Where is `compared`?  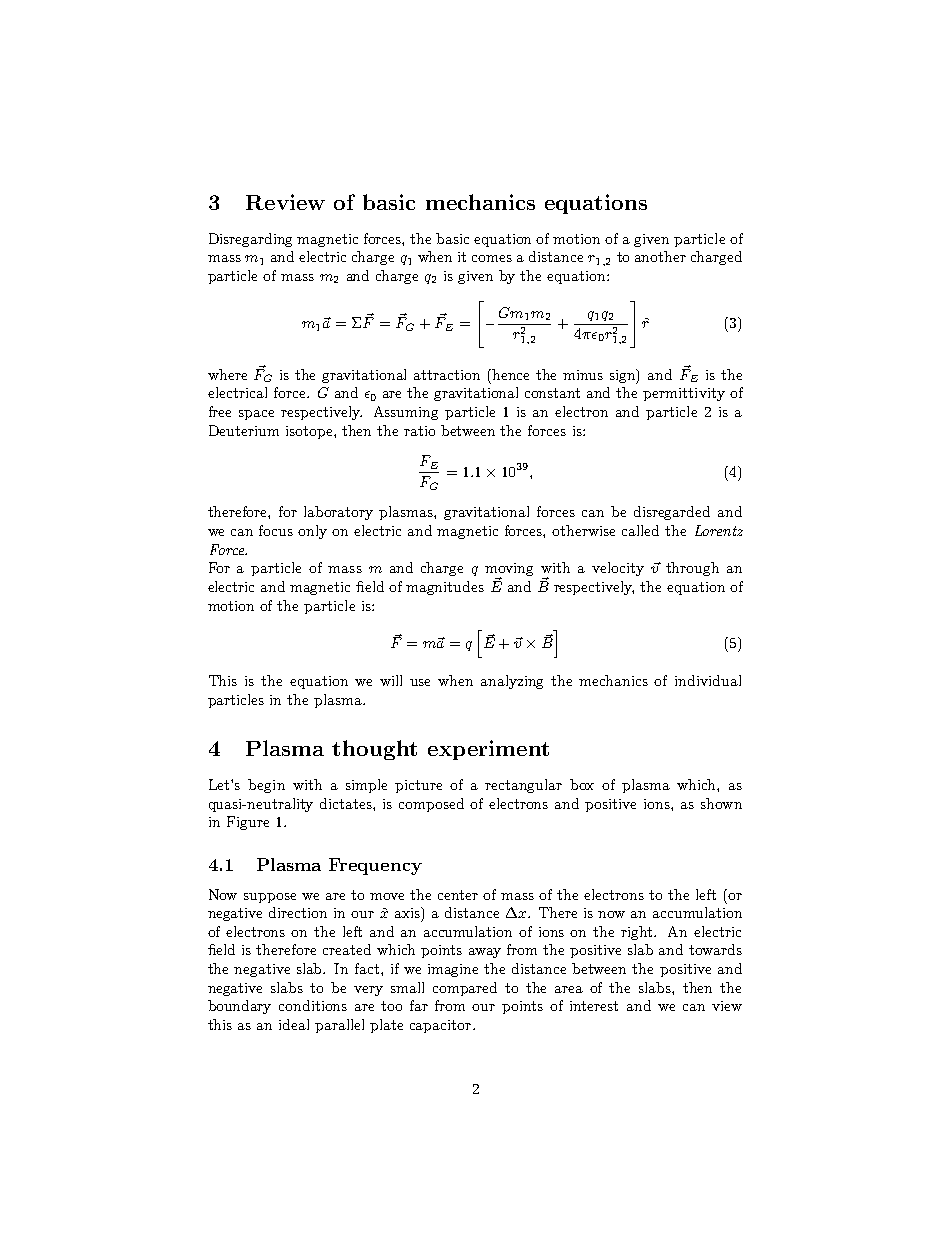 compared is located at coordinates (465, 989).
